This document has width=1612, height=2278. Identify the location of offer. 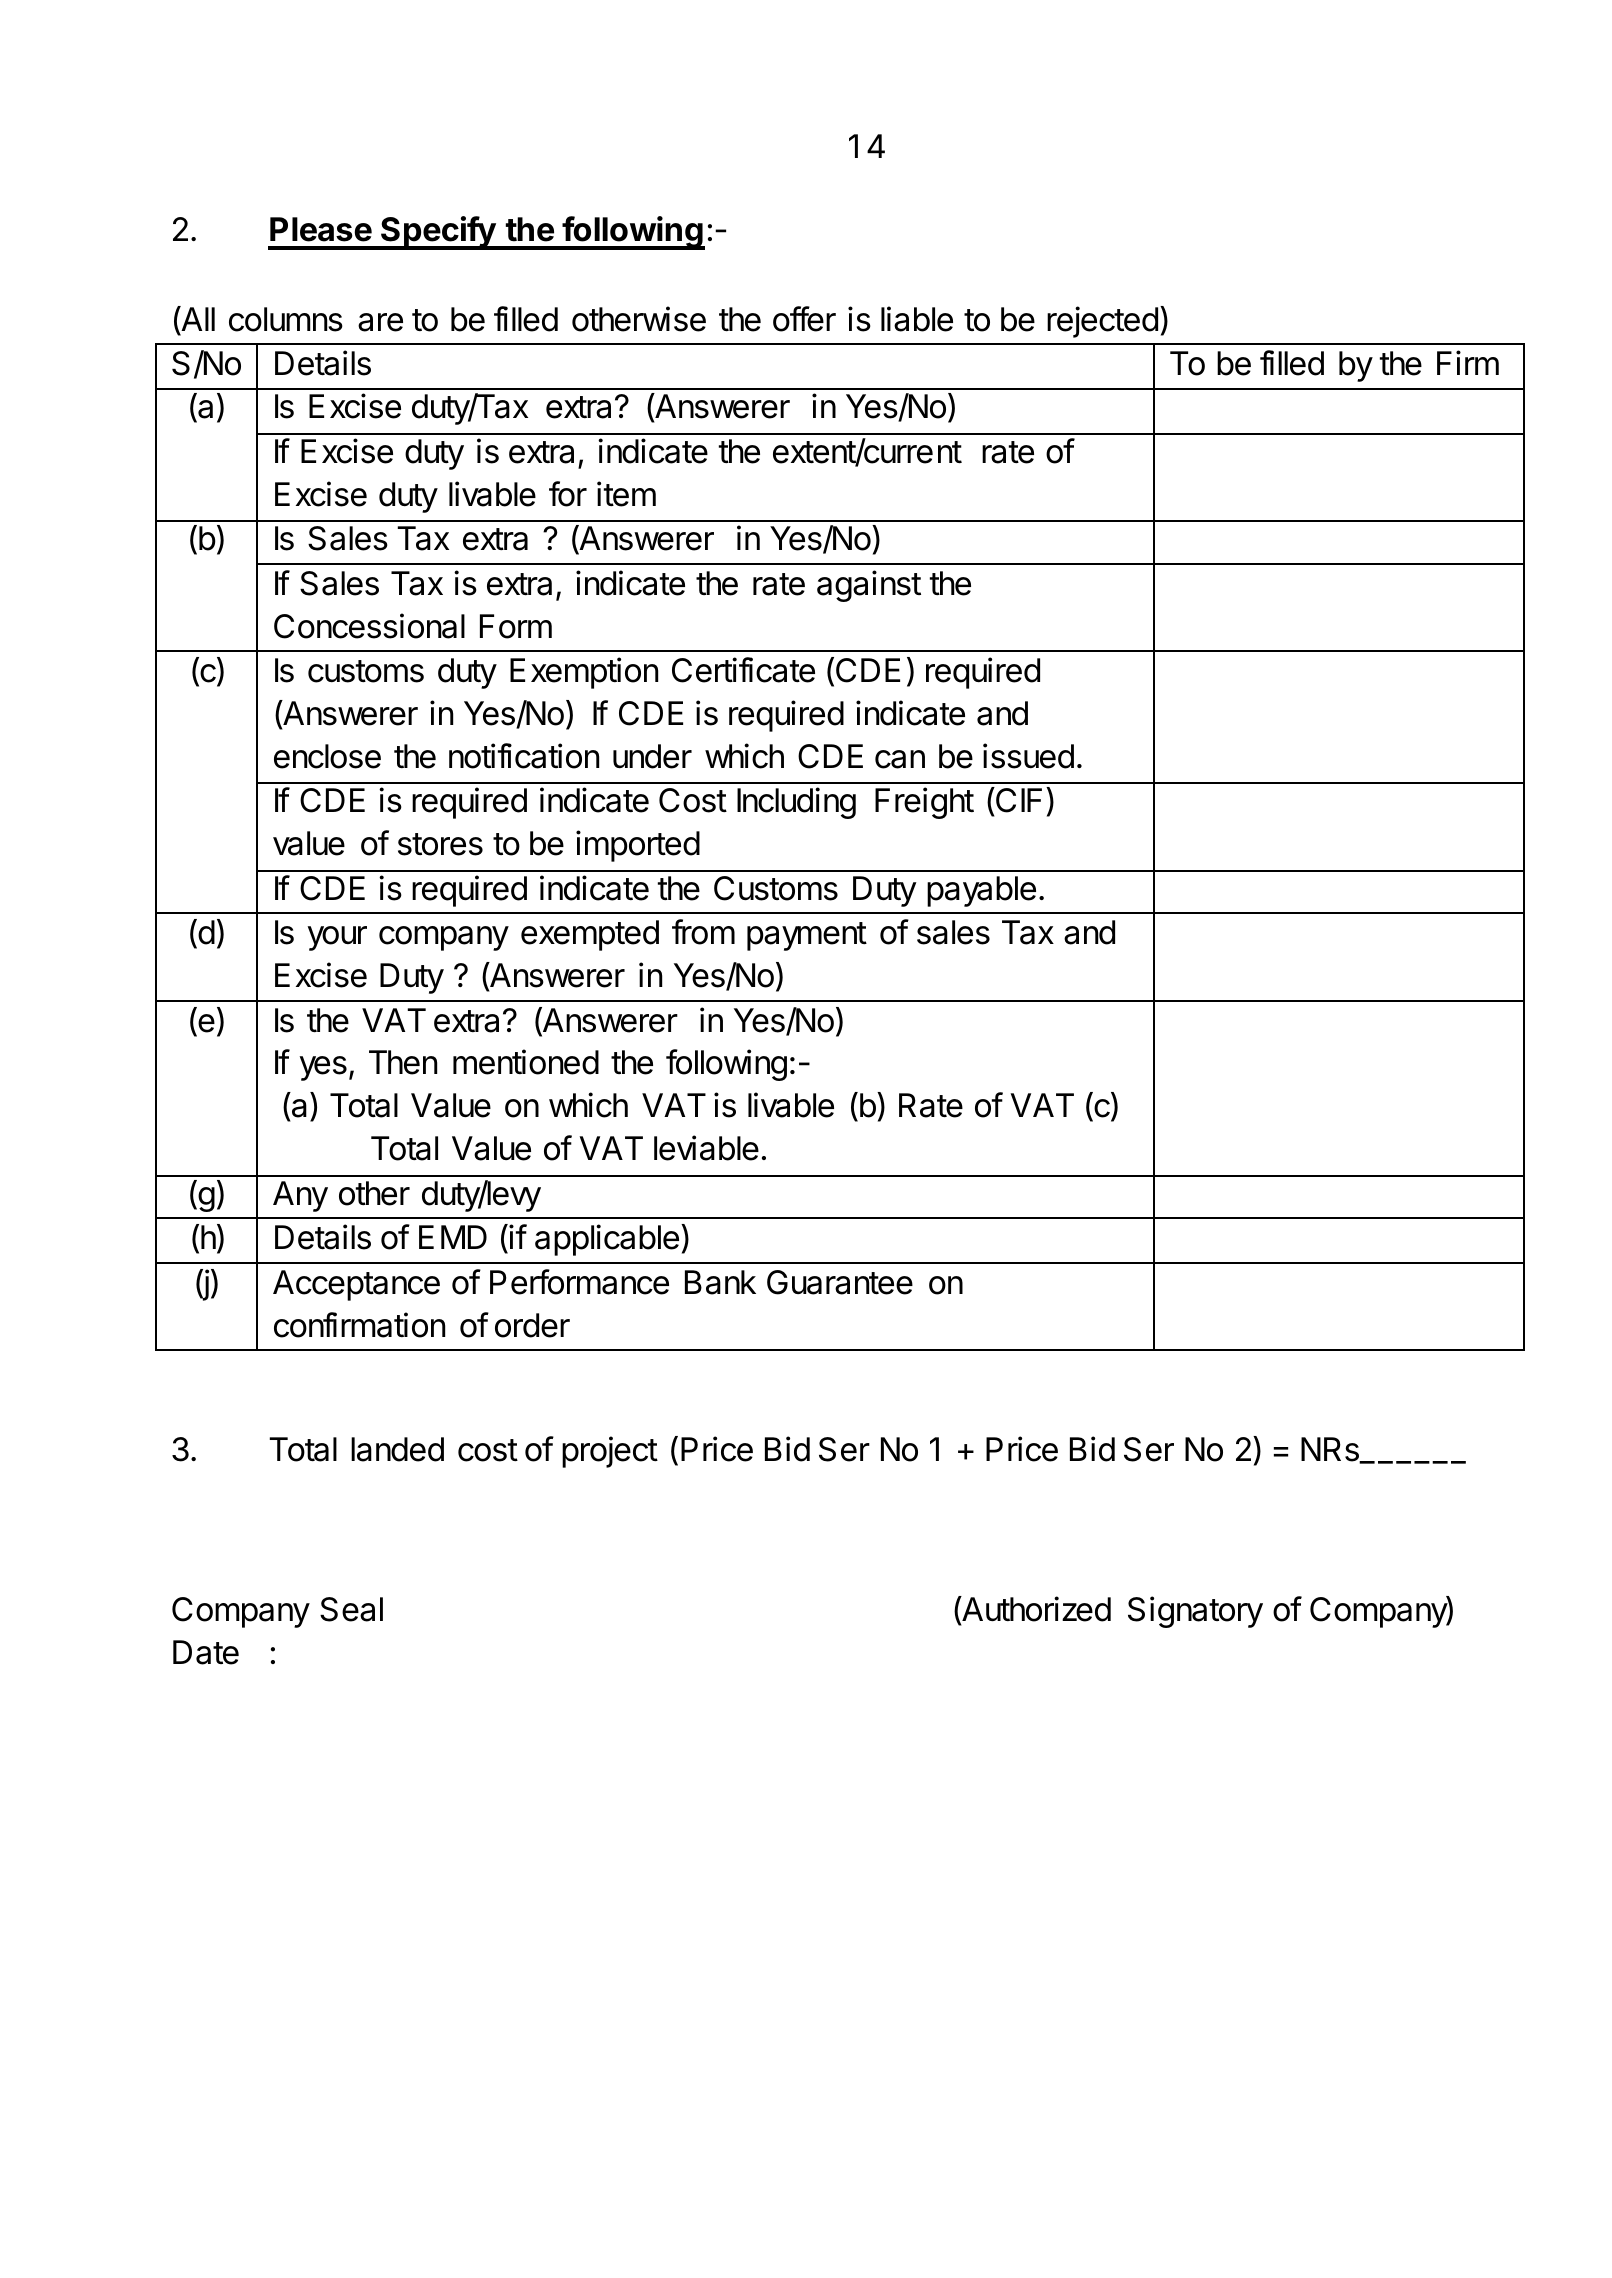
(804, 319).
